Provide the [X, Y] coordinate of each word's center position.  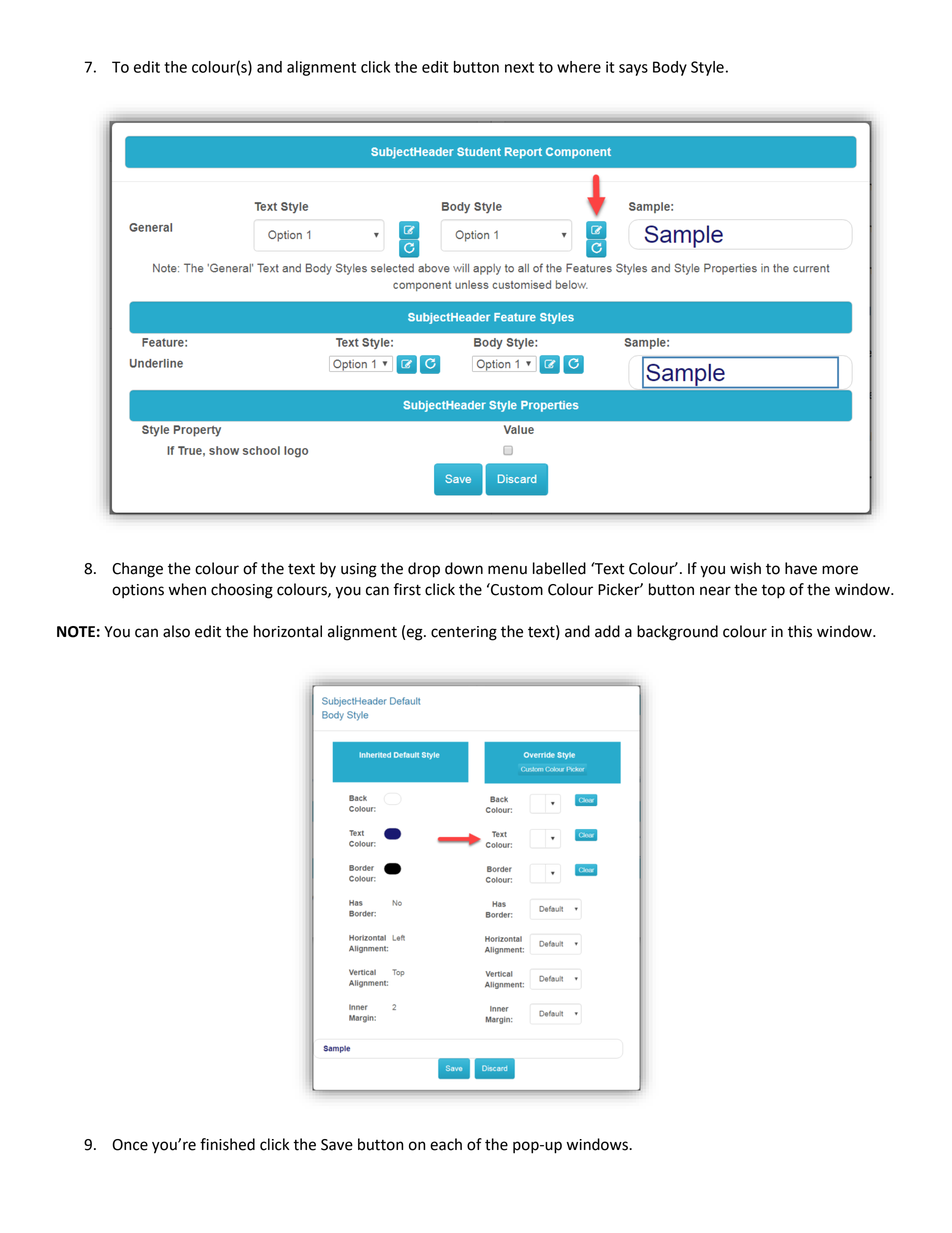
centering [464, 633]
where [579, 67]
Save [337, 1145]
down [464, 568]
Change [137, 570]
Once [130, 1145]
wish [745, 568]
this [800, 631]
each [446, 1144]
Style [707, 68]
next [519, 67]
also [176, 631]
